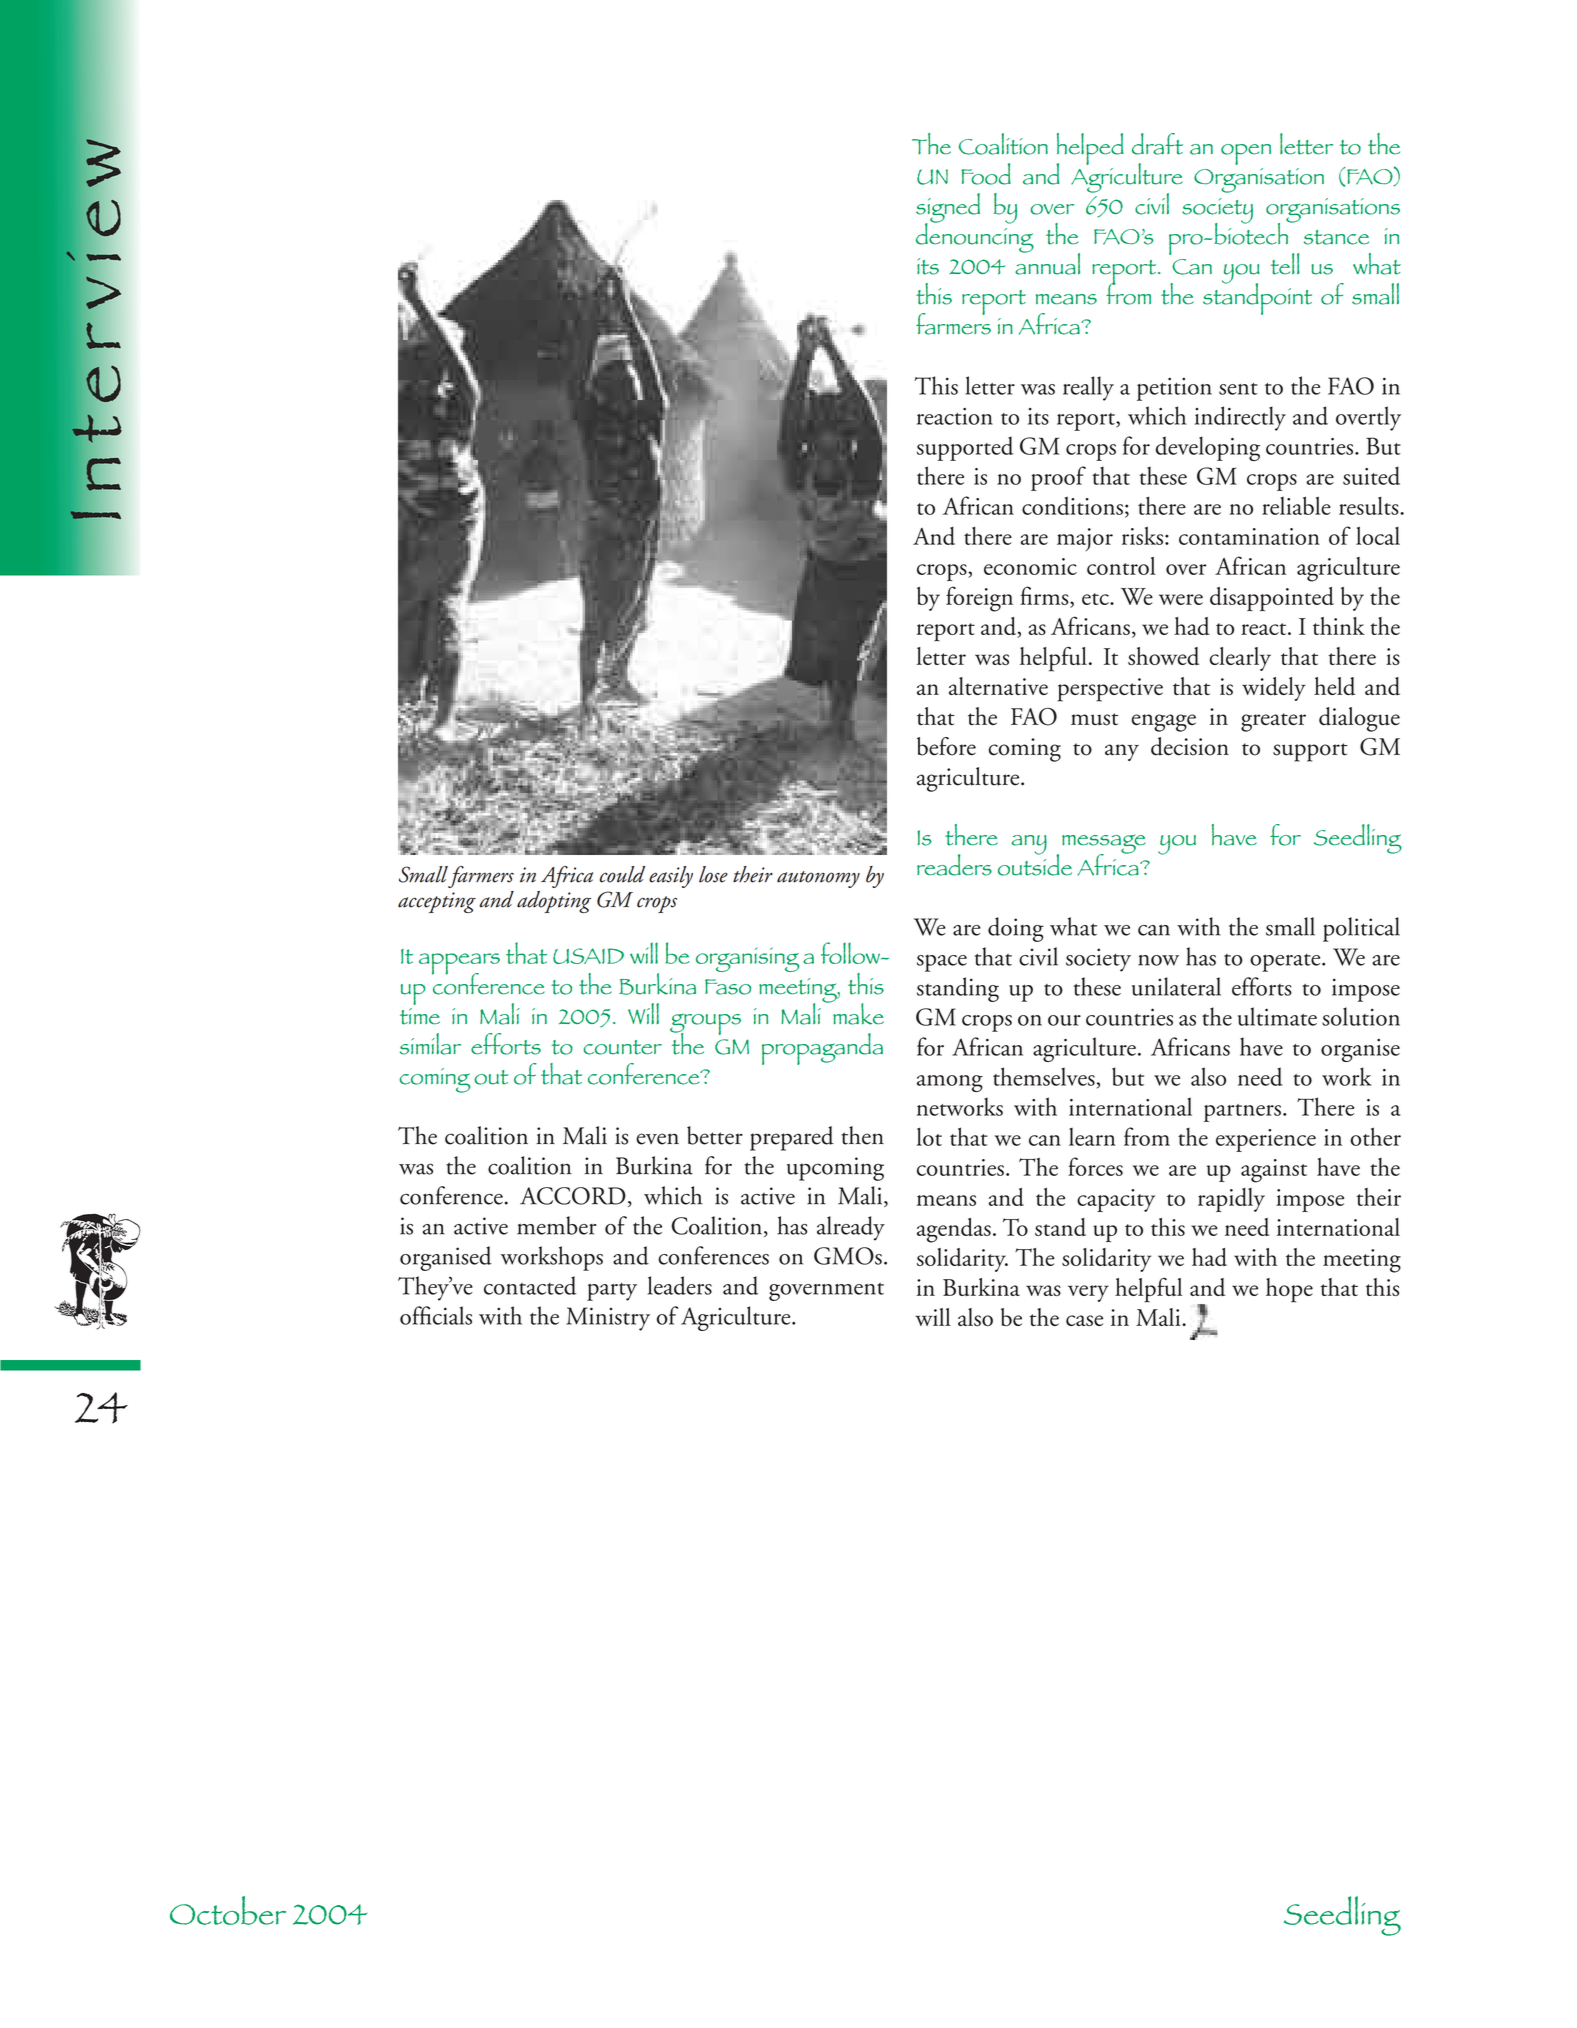 Image resolution: width=1577 pixels, height=2028 pixels. Describe the element at coordinates (228, 1910) in the document. I see `October` at that location.
